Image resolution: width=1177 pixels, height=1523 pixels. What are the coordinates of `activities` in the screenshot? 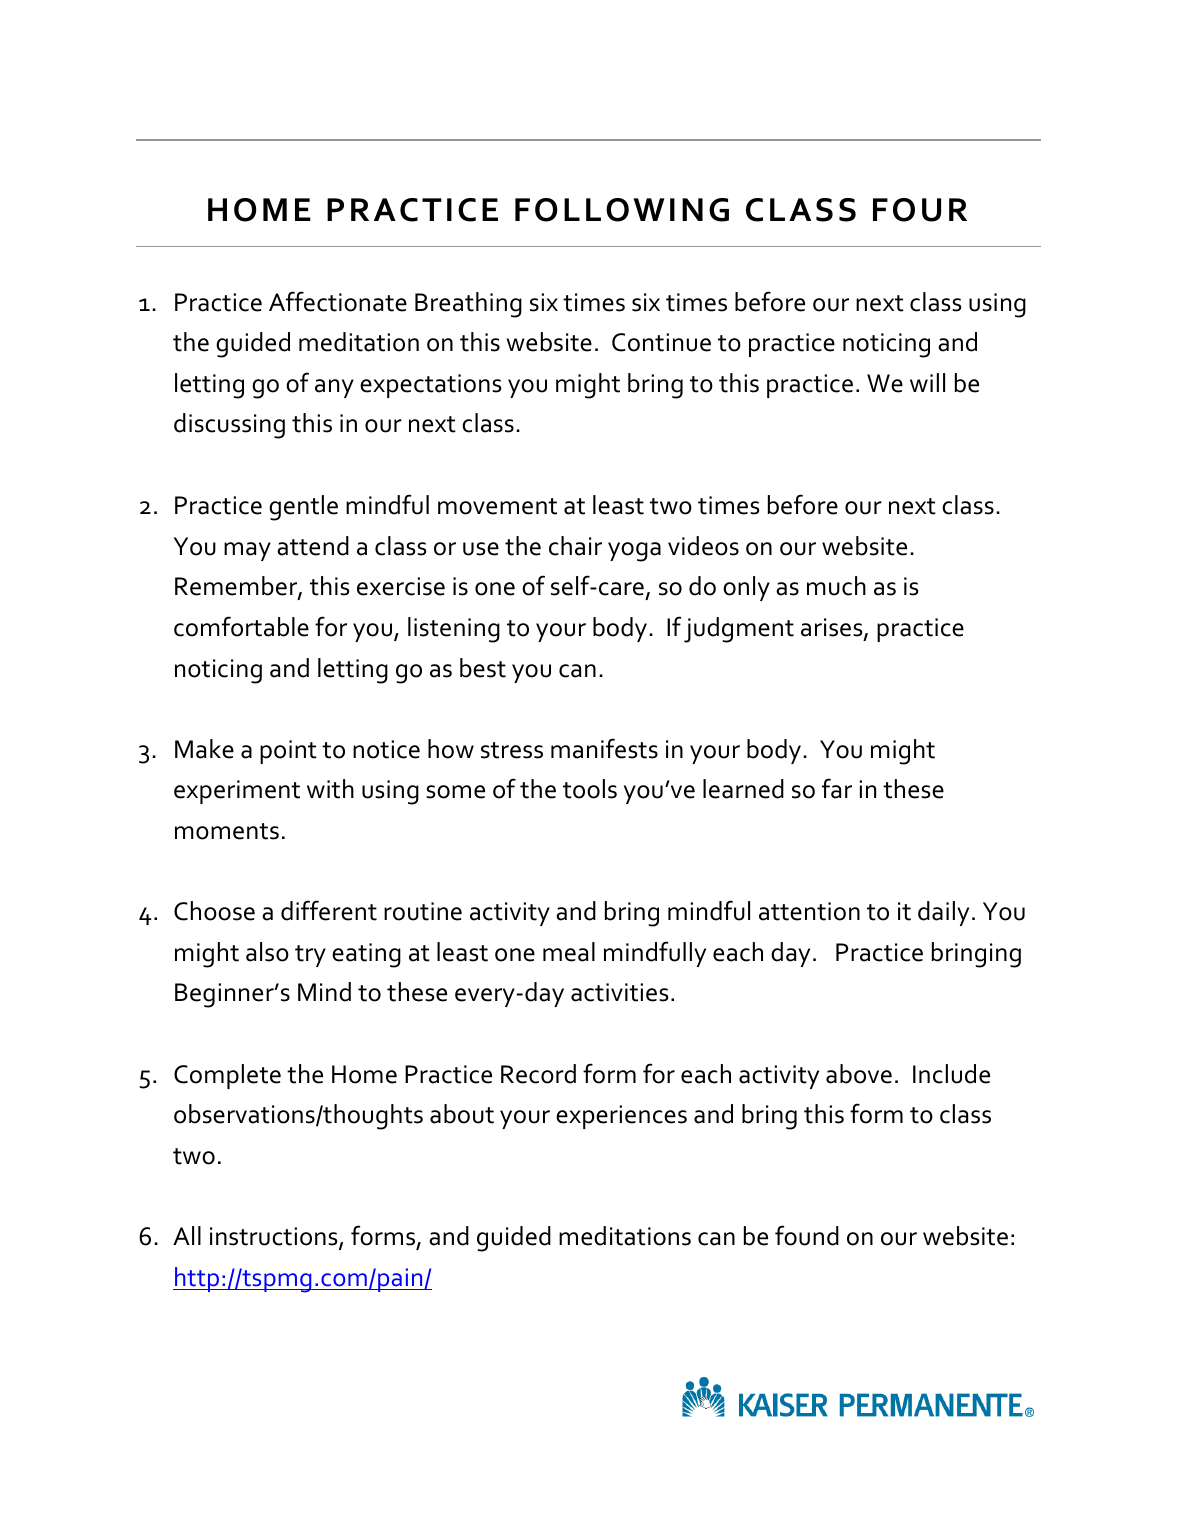 It's located at (620, 992).
